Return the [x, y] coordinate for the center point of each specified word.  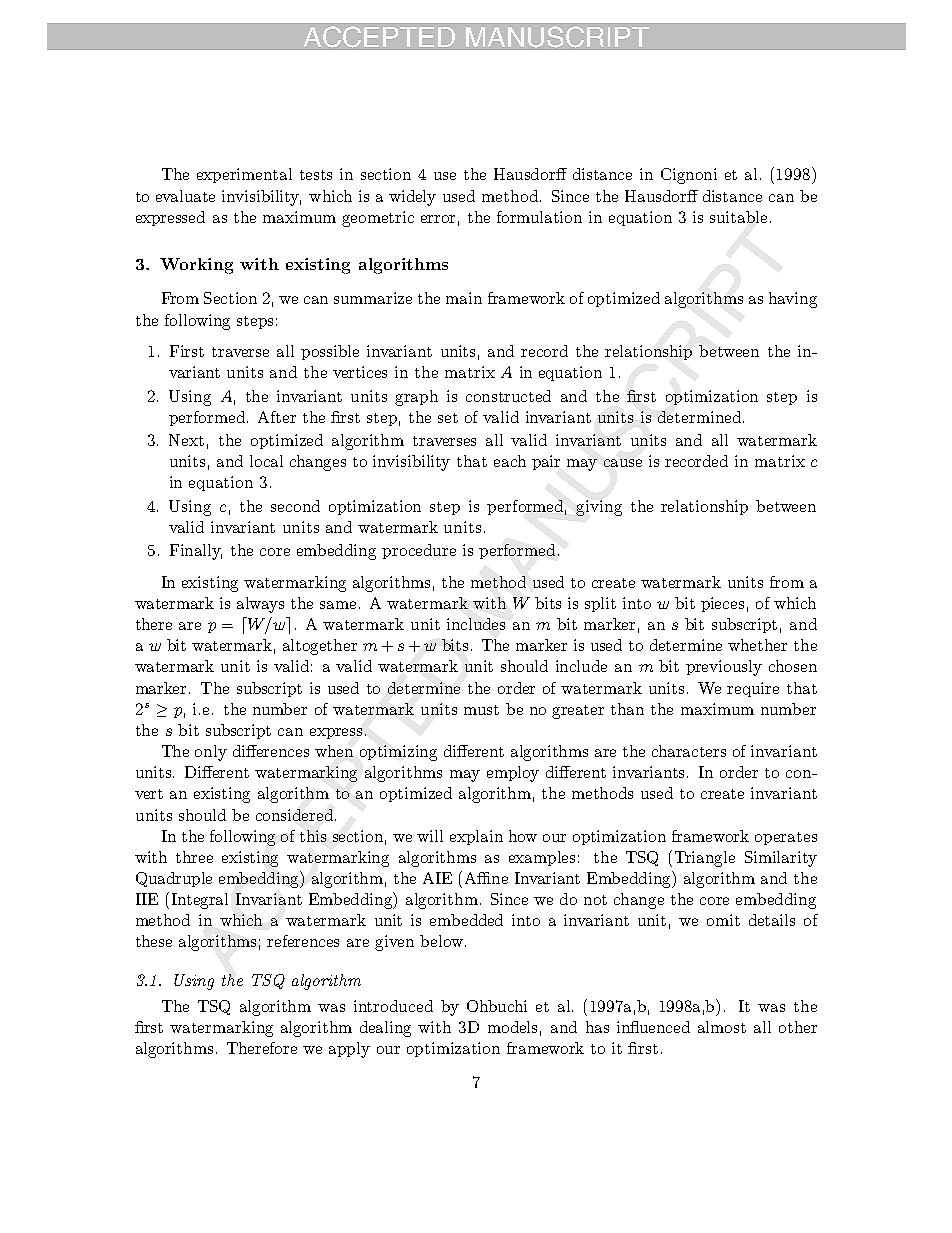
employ [513, 774]
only [211, 753]
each [510, 461]
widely [412, 198]
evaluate [185, 196]
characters [689, 751]
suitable [738, 217]
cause [623, 463]
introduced [393, 1006]
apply [349, 1050]
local [266, 461]
